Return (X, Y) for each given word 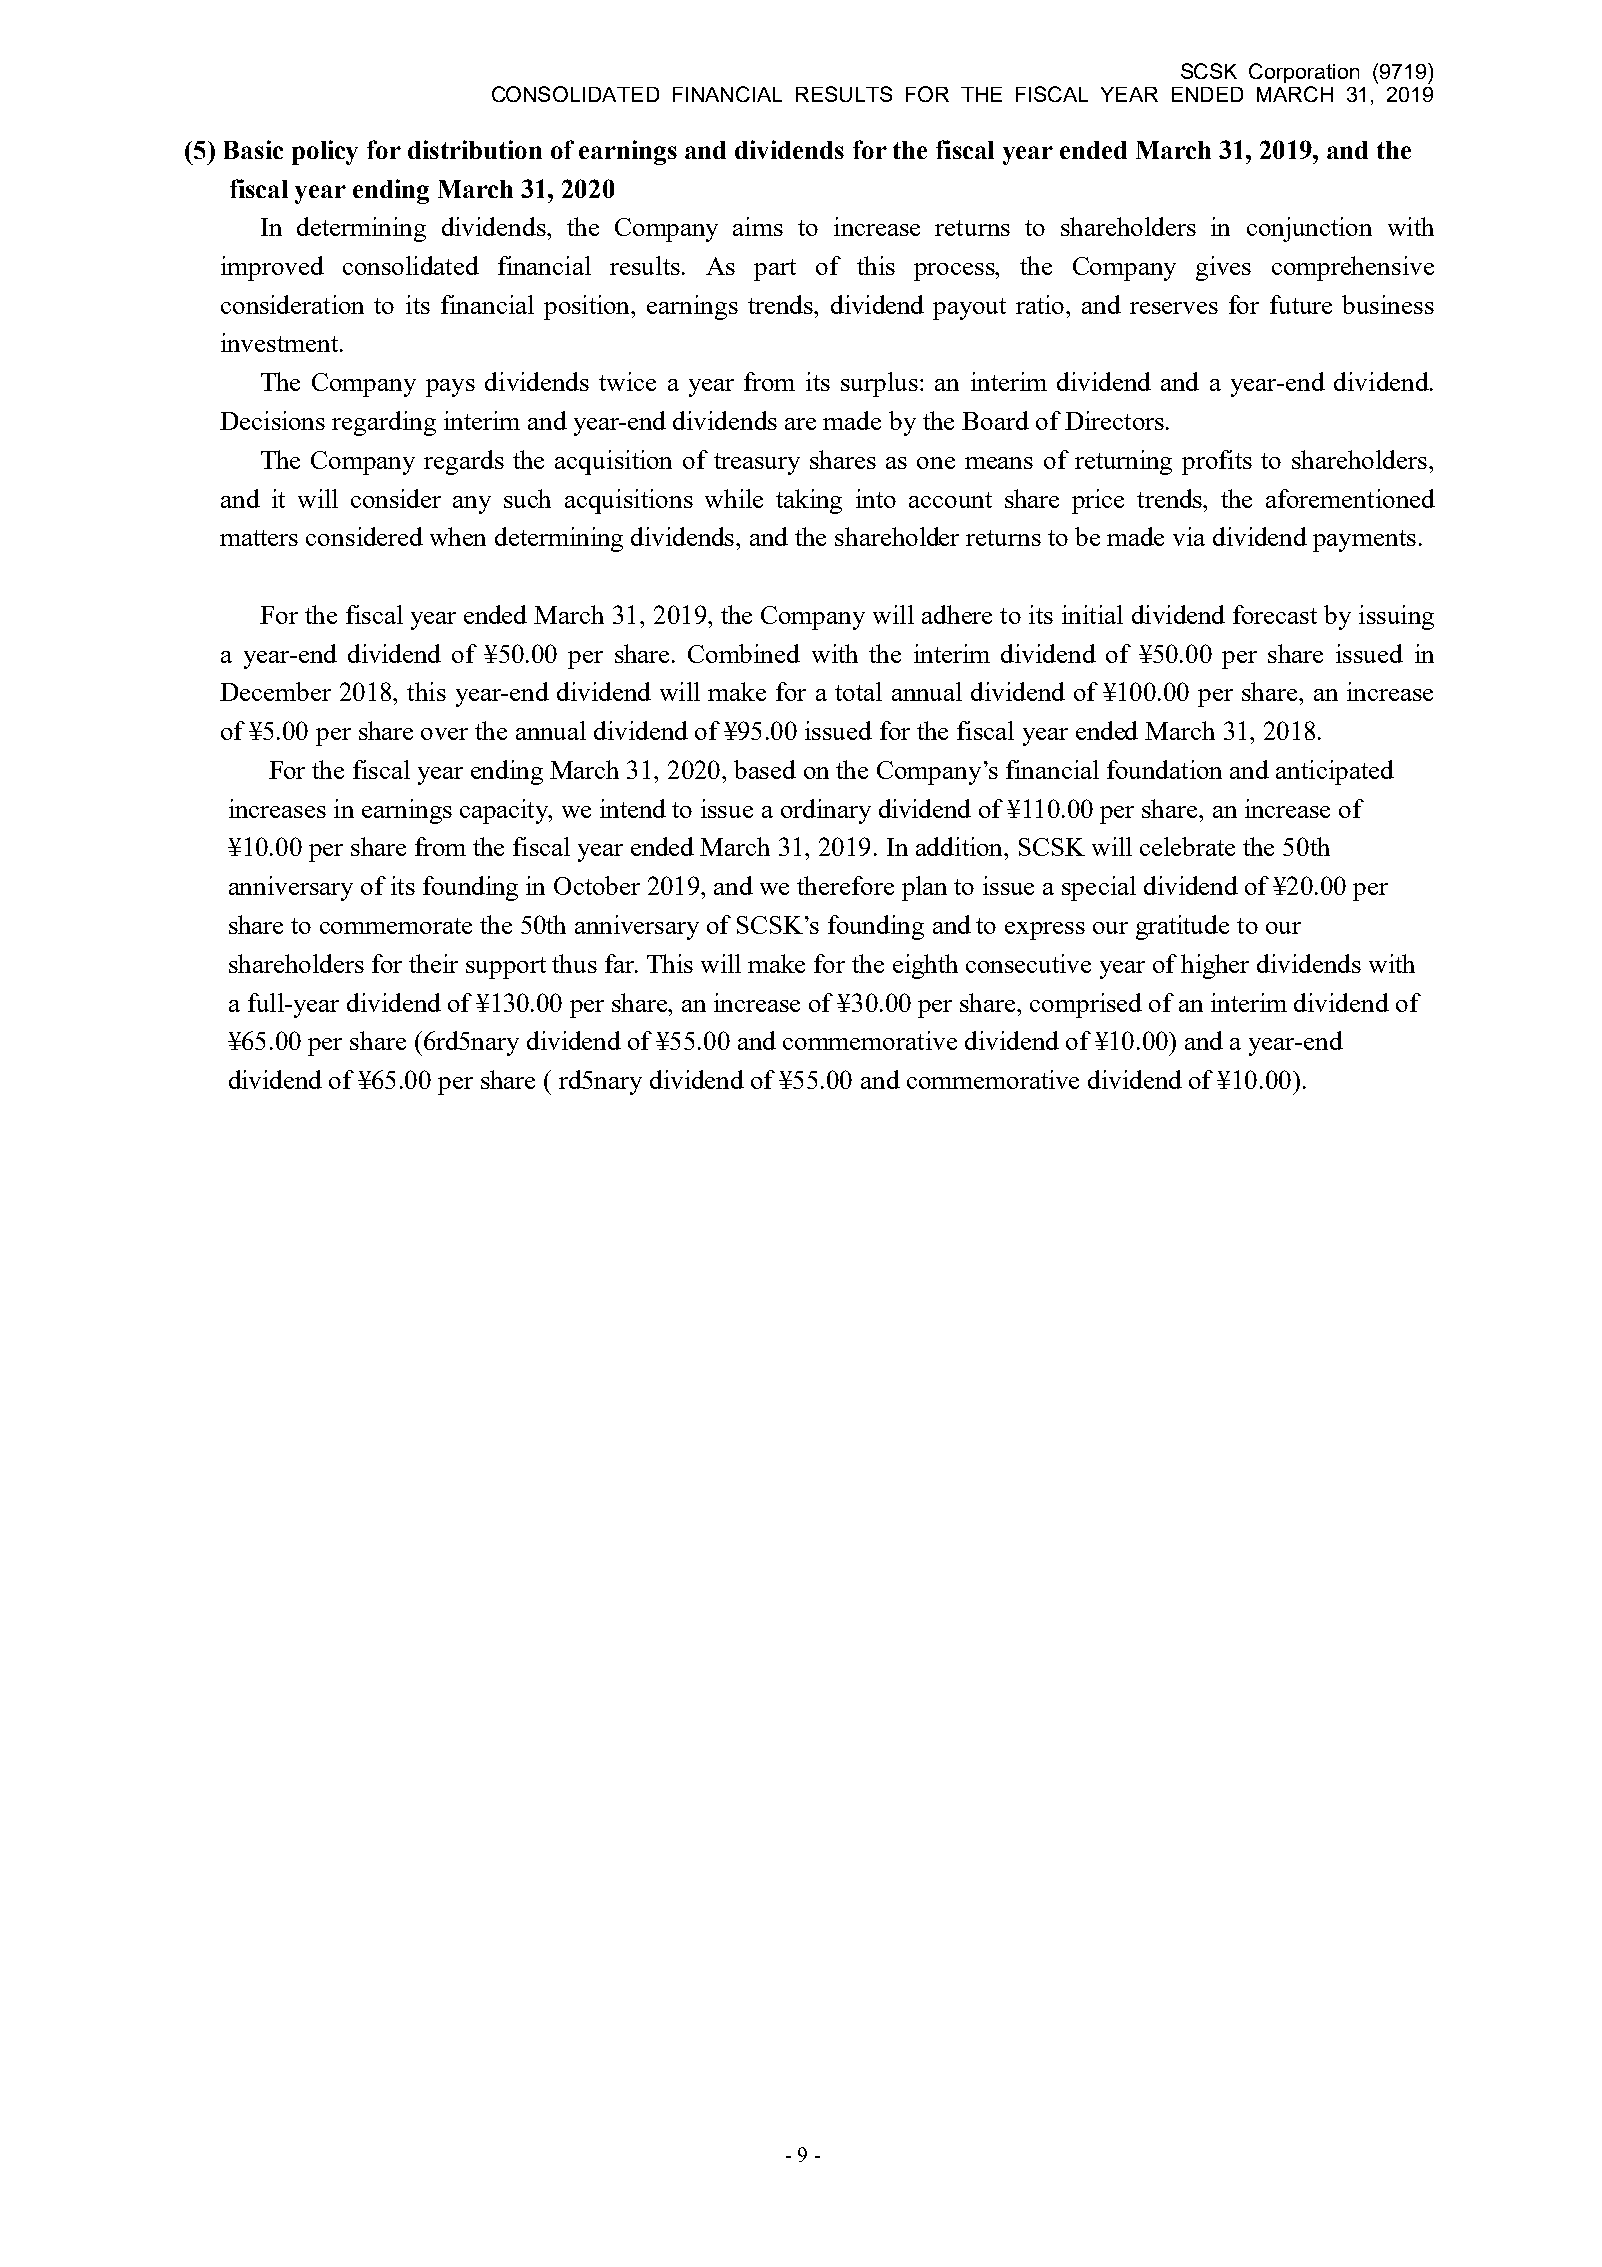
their (433, 963)
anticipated (1335, 772)
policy (325, 152)
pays (450, 388)
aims (758, 226)
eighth (925, 966)
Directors (1114, 420)
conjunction (1309, 229)
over (444, 734)
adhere (957, 614)
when (458, 536)
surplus (879, 384)
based (765, 769)
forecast (1275, 614)
